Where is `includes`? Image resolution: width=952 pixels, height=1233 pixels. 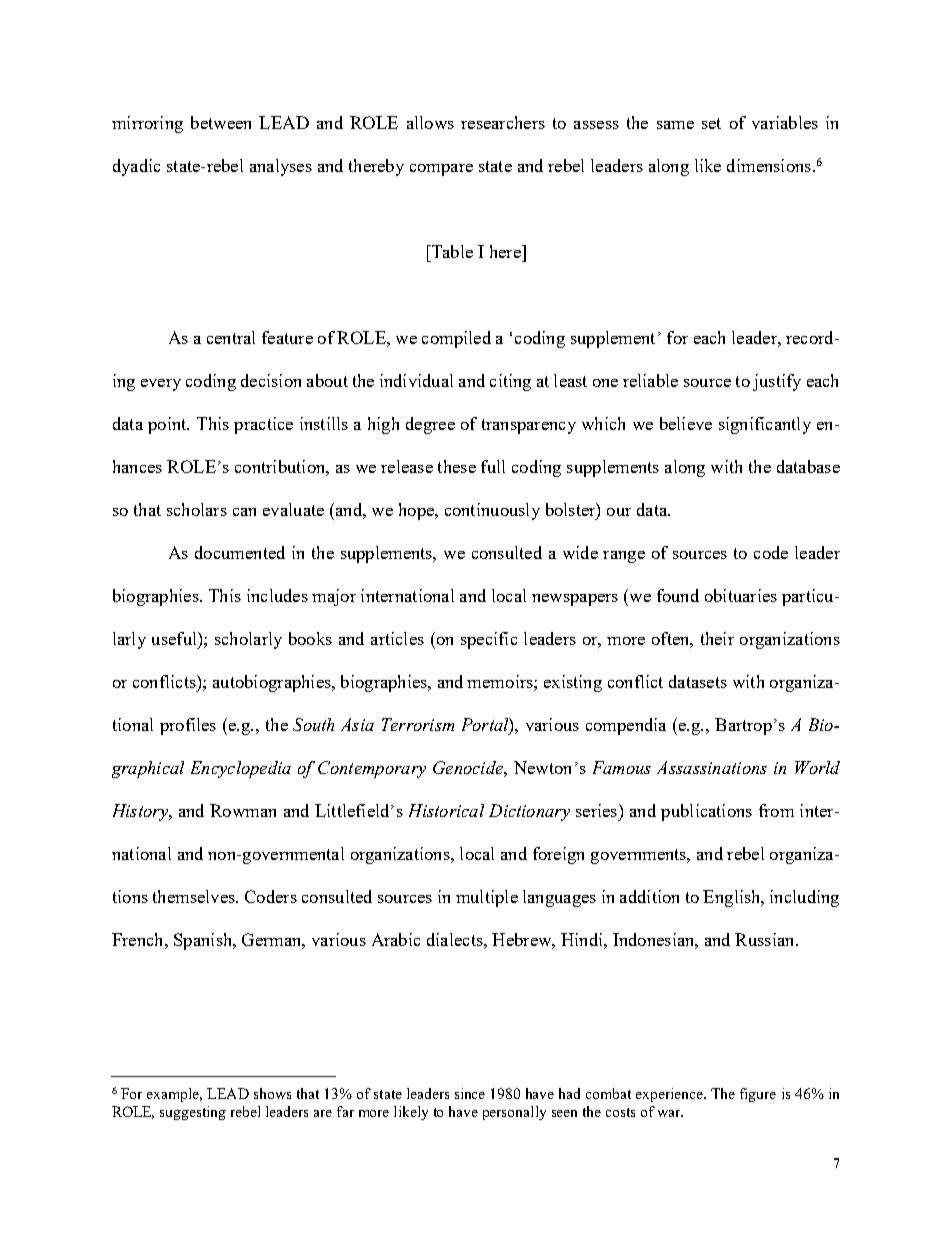 includes is located at coordinates (277, 595).
